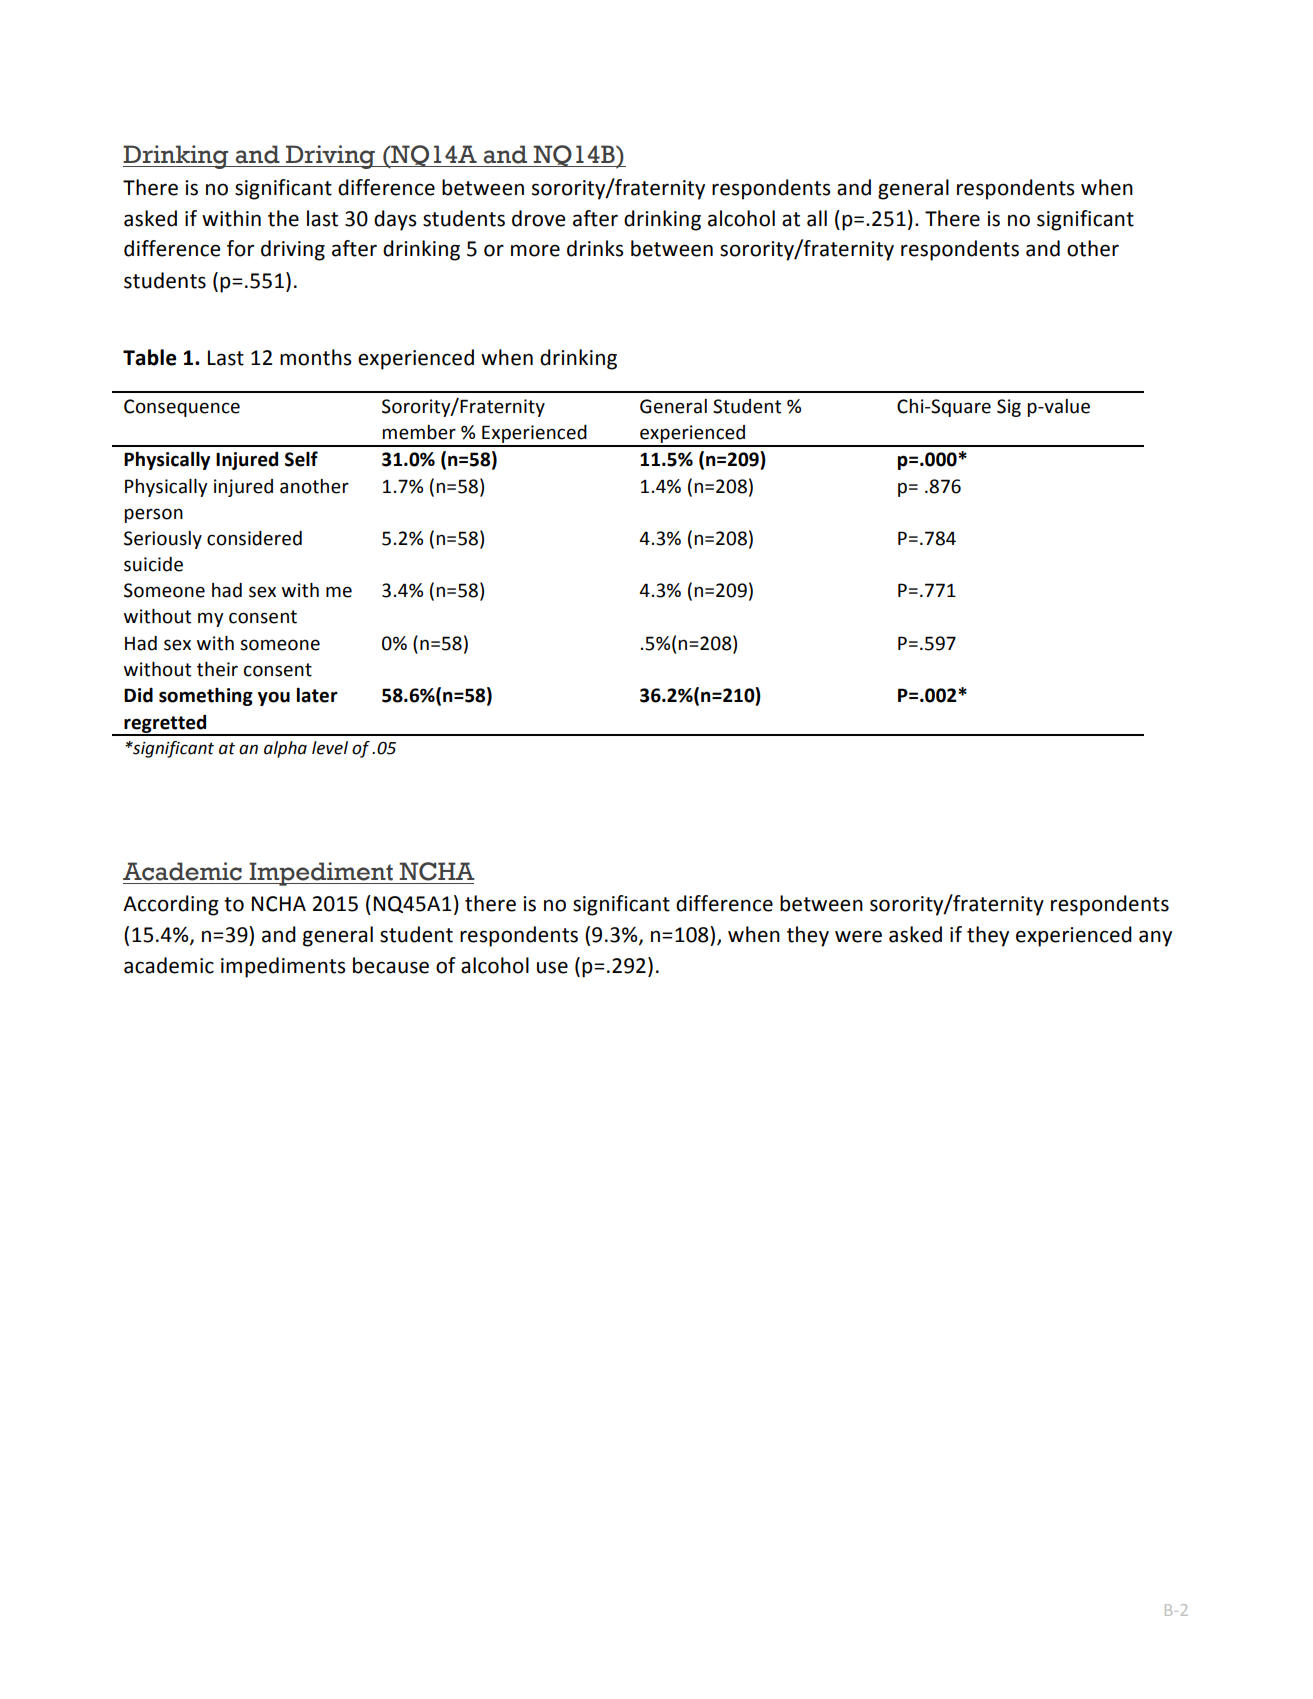 The image size is (1313, 1699). Describe the element at coordinates (595, 248) in the screenshot. I see `drinks` at that location.
